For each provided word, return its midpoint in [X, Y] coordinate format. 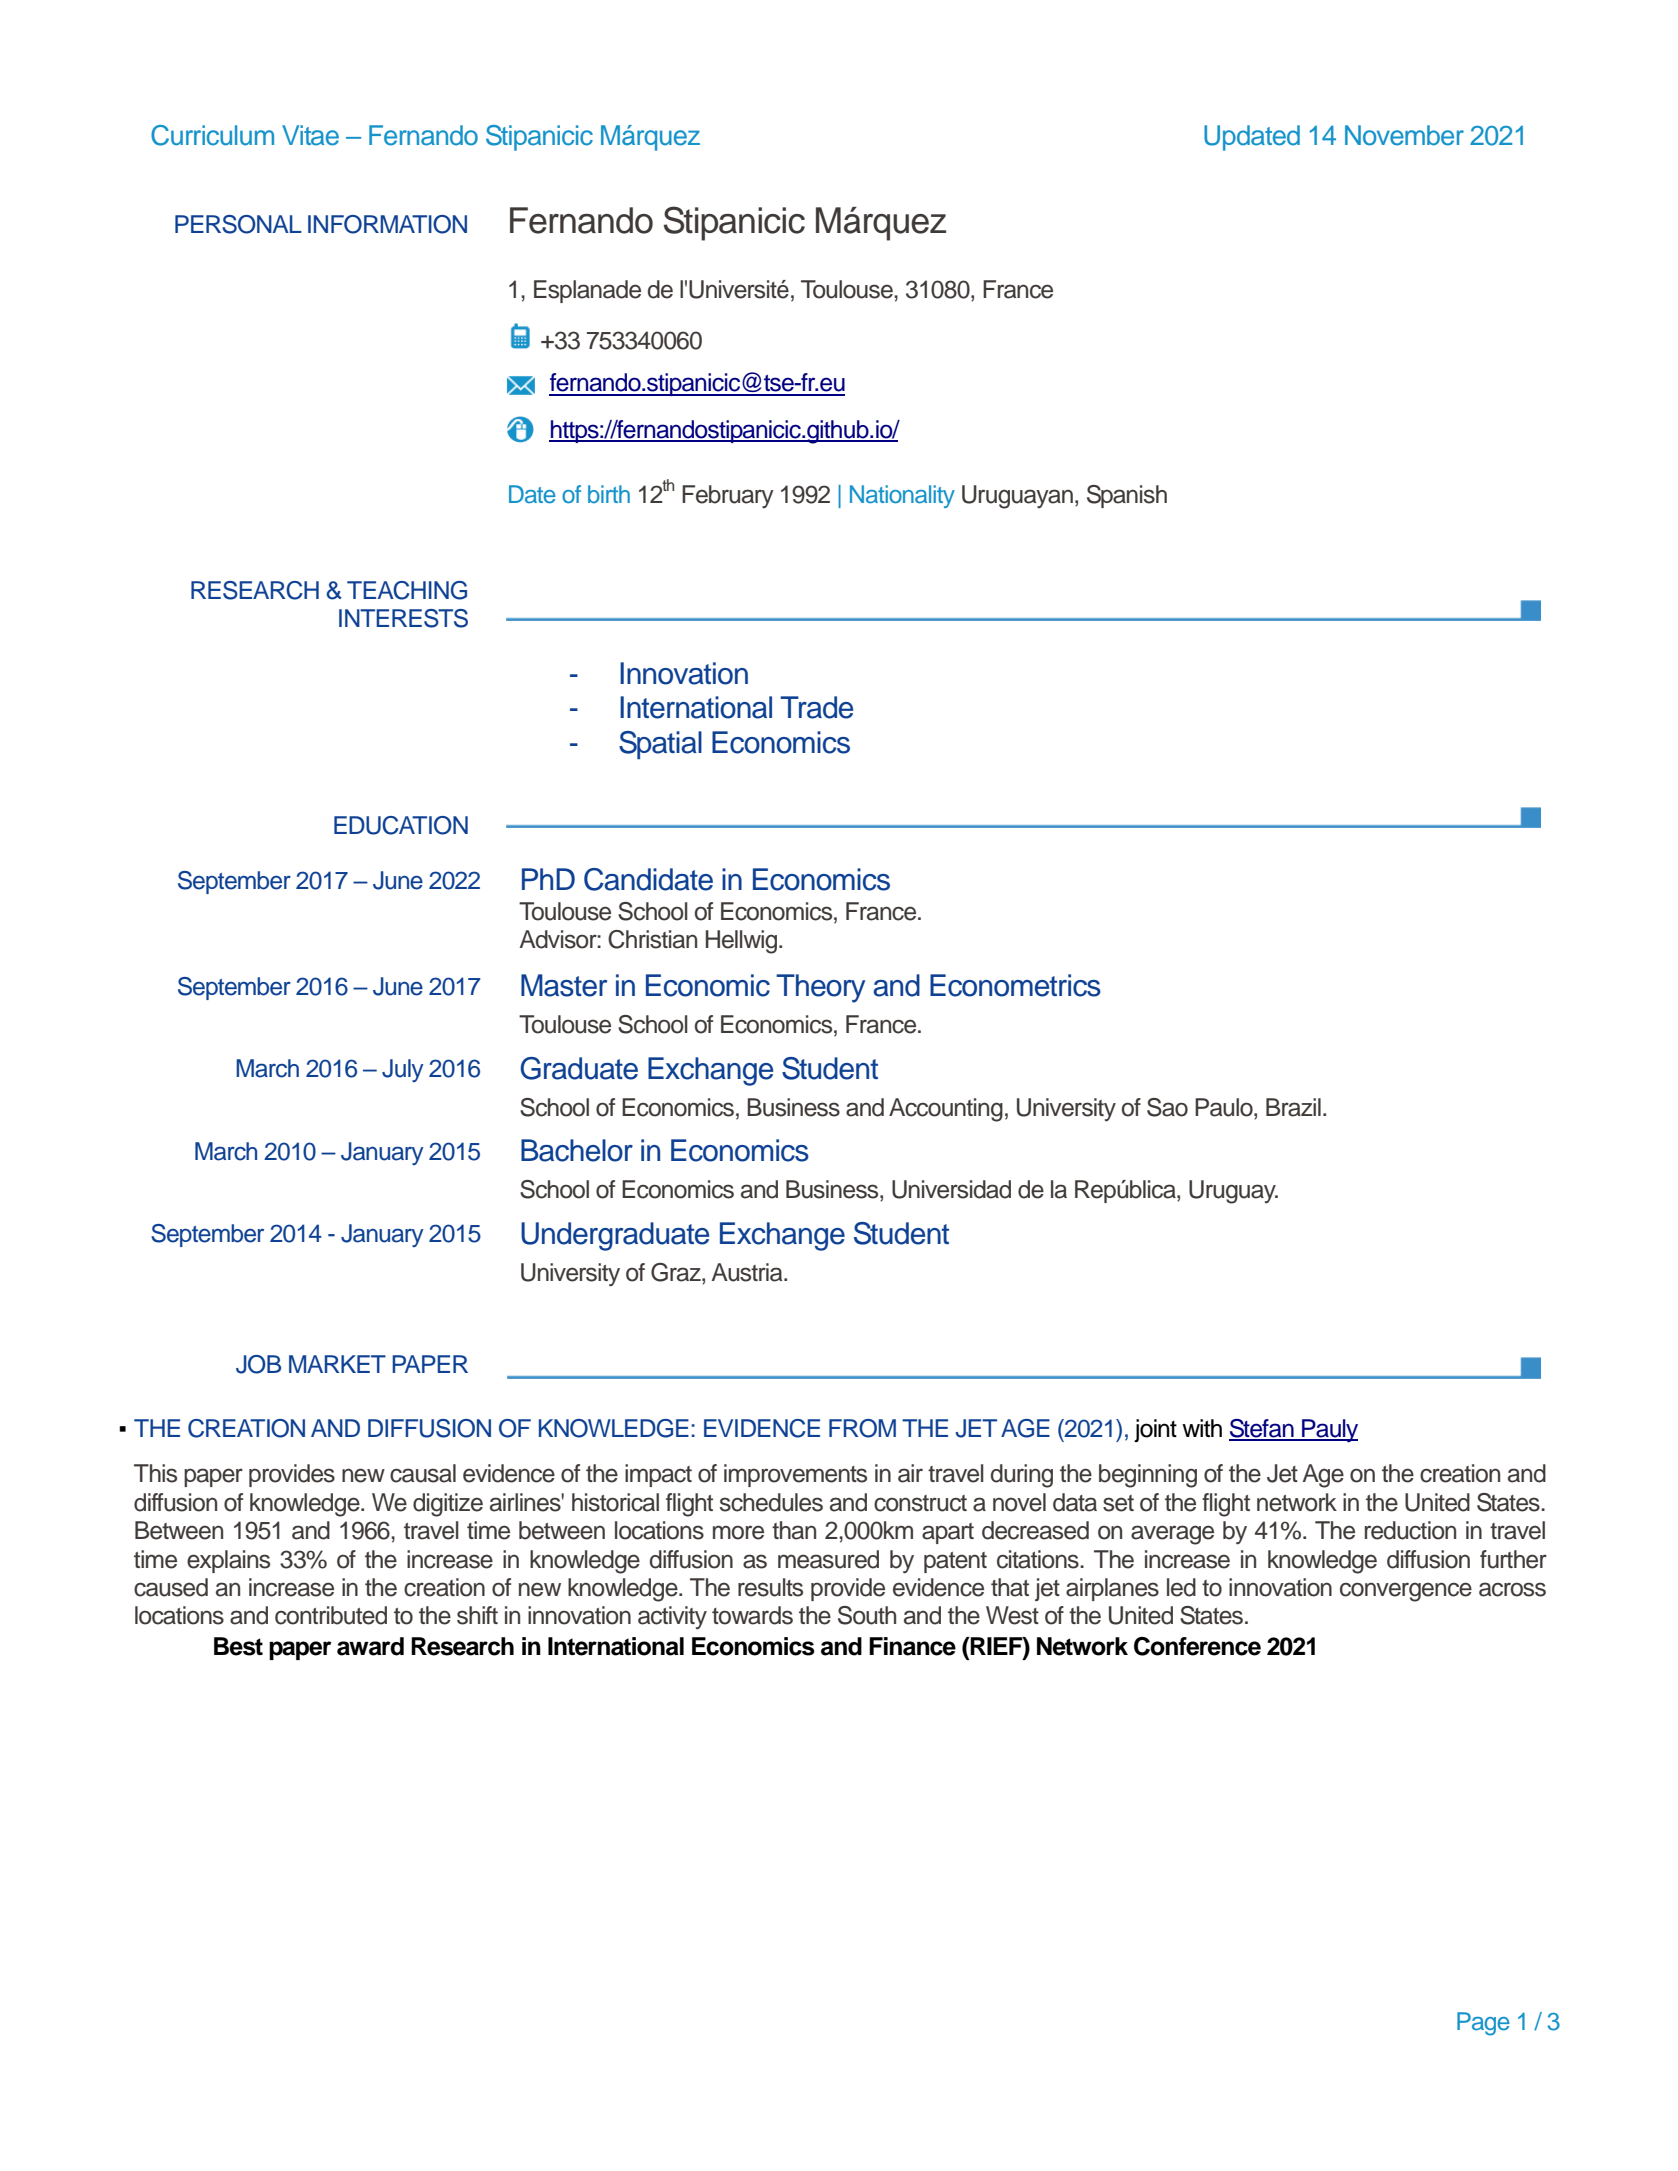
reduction [1410, 1530]
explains [228, 1561]
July [403, 1070]
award [370, 1646]
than [794, 1530]
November [1404, 135]
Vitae [310, 135]
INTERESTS [403, 618]
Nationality [902, 496]
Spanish [1127, 496]
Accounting [946, 1110]
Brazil [1293, 1107]
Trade [816, 707]
